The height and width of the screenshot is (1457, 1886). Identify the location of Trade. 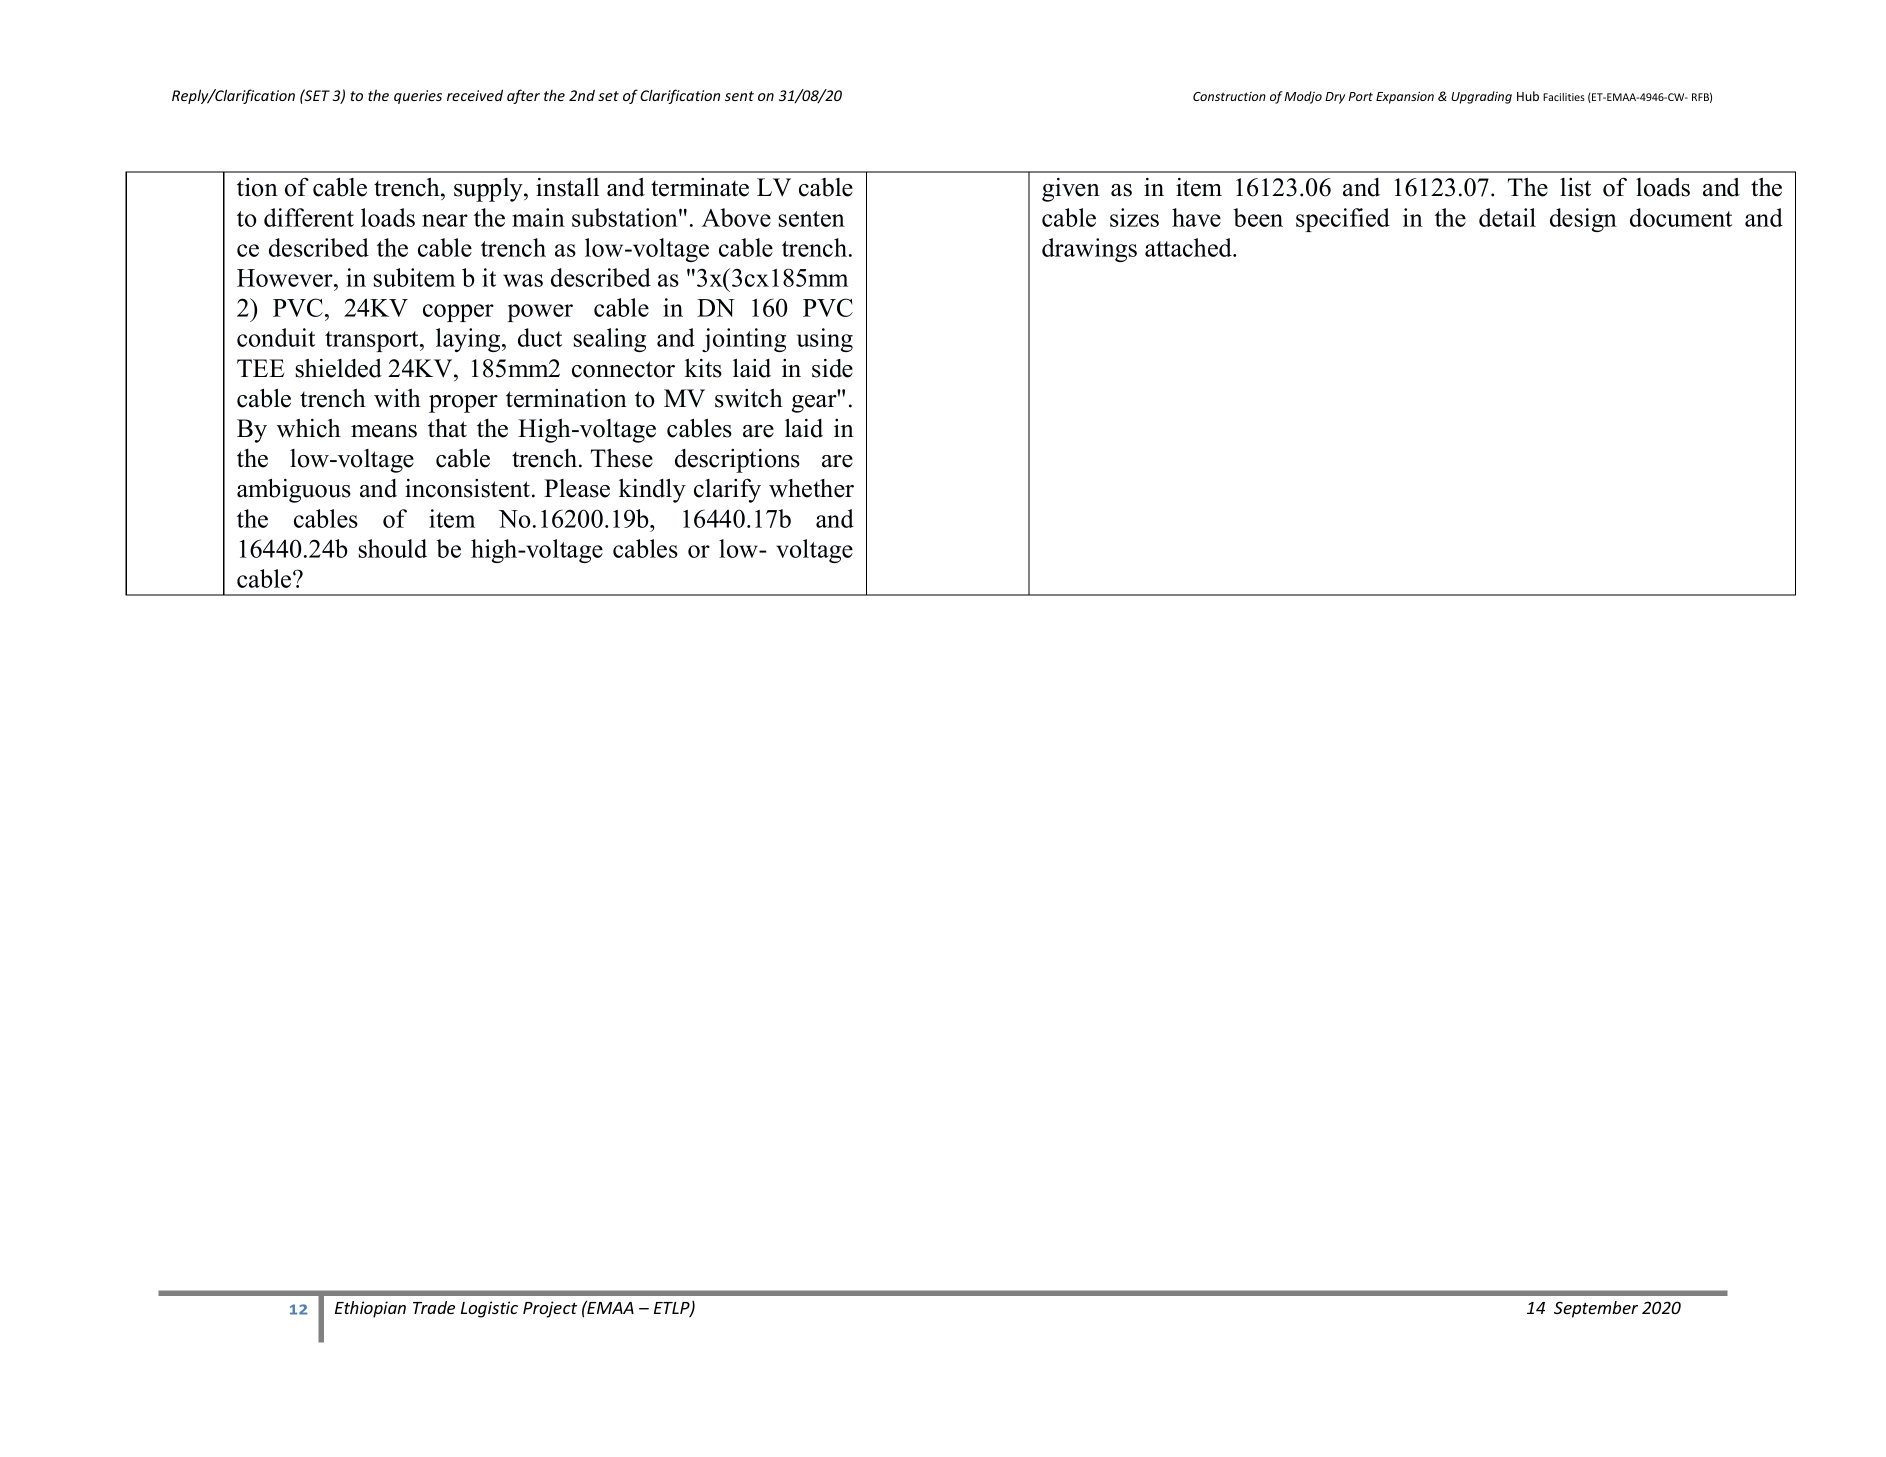
(434, 1307).
